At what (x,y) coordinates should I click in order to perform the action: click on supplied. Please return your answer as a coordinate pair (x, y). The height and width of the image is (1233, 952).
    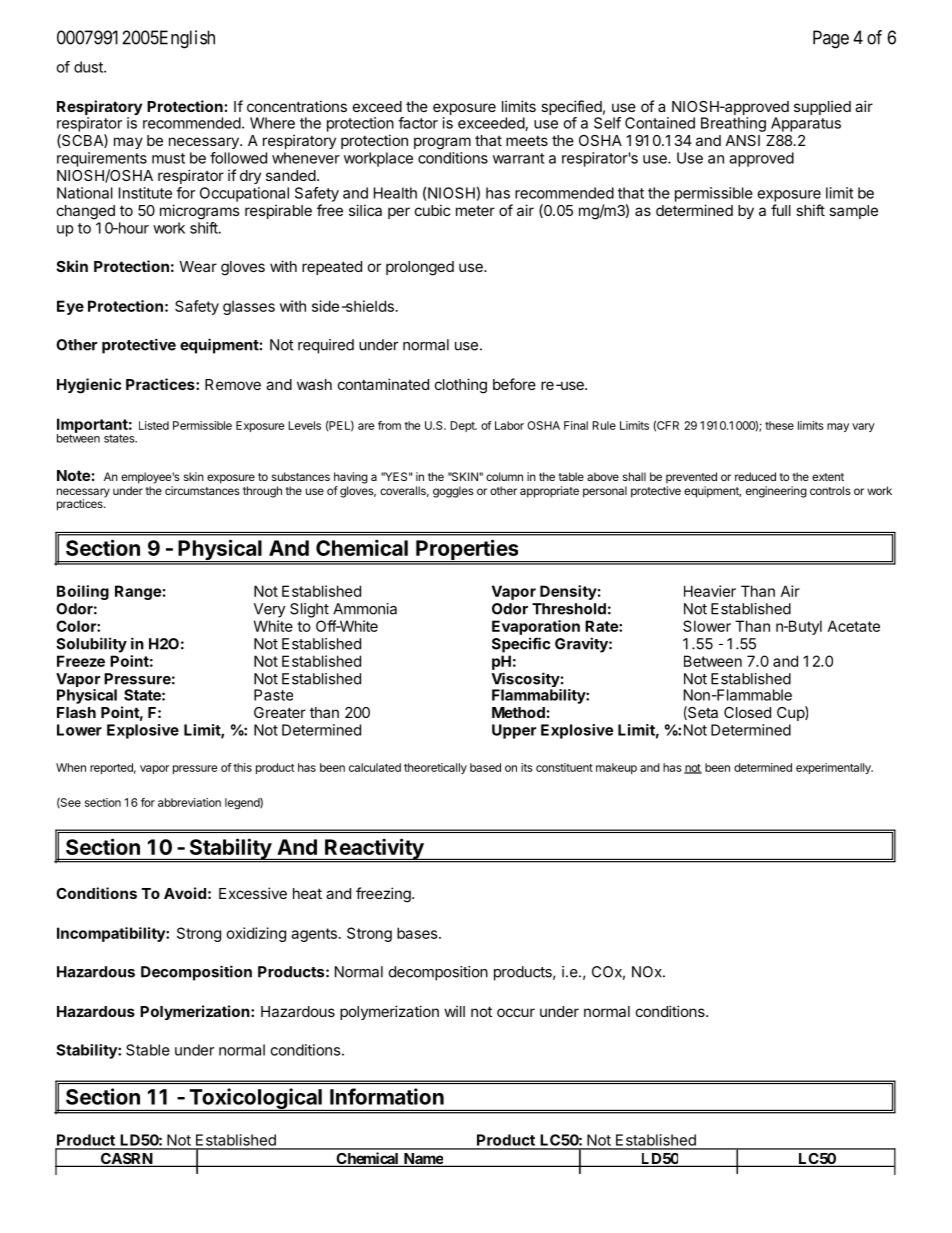
    Looking at the image, I should click on (822, 107).
